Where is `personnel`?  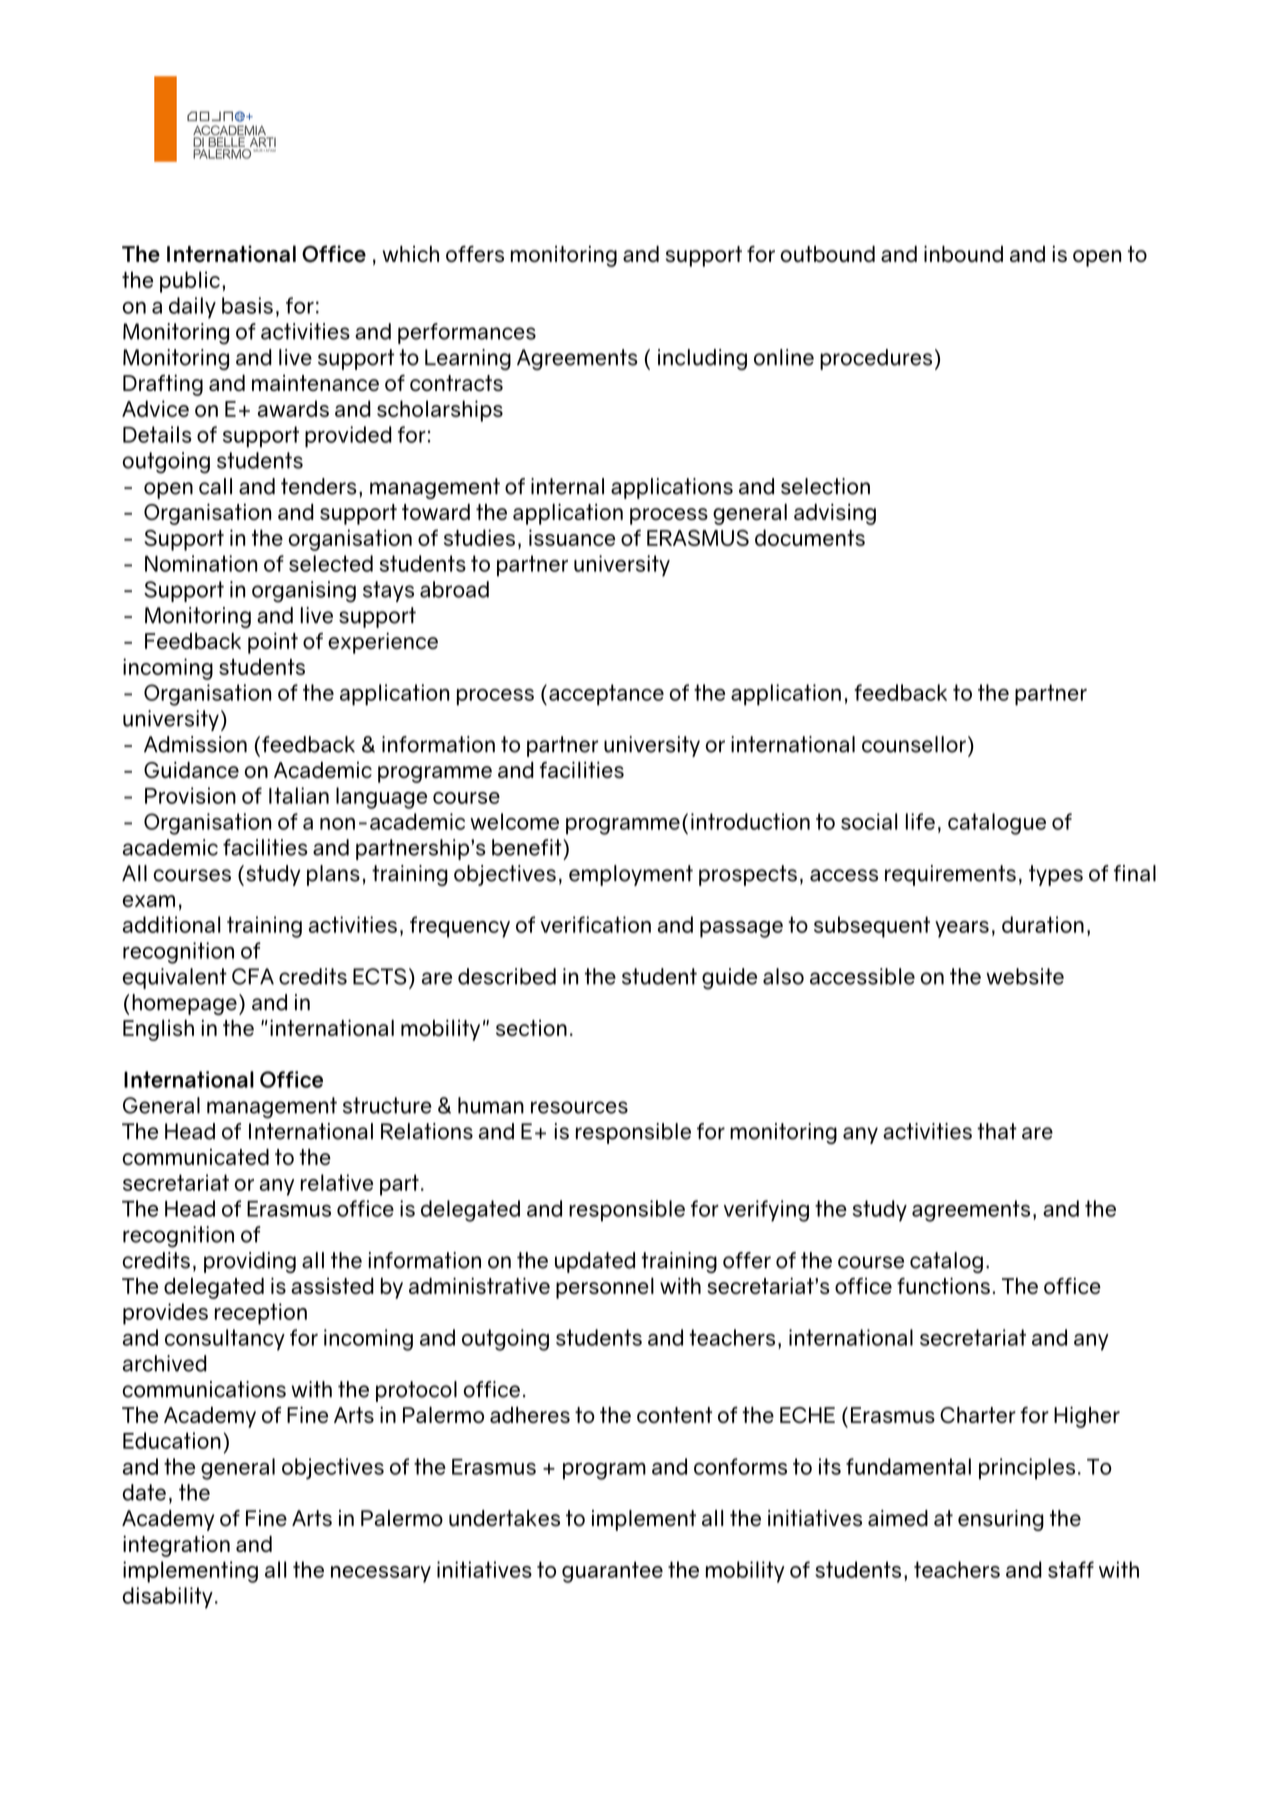
personnel is located at coordinates (605, 1288).
